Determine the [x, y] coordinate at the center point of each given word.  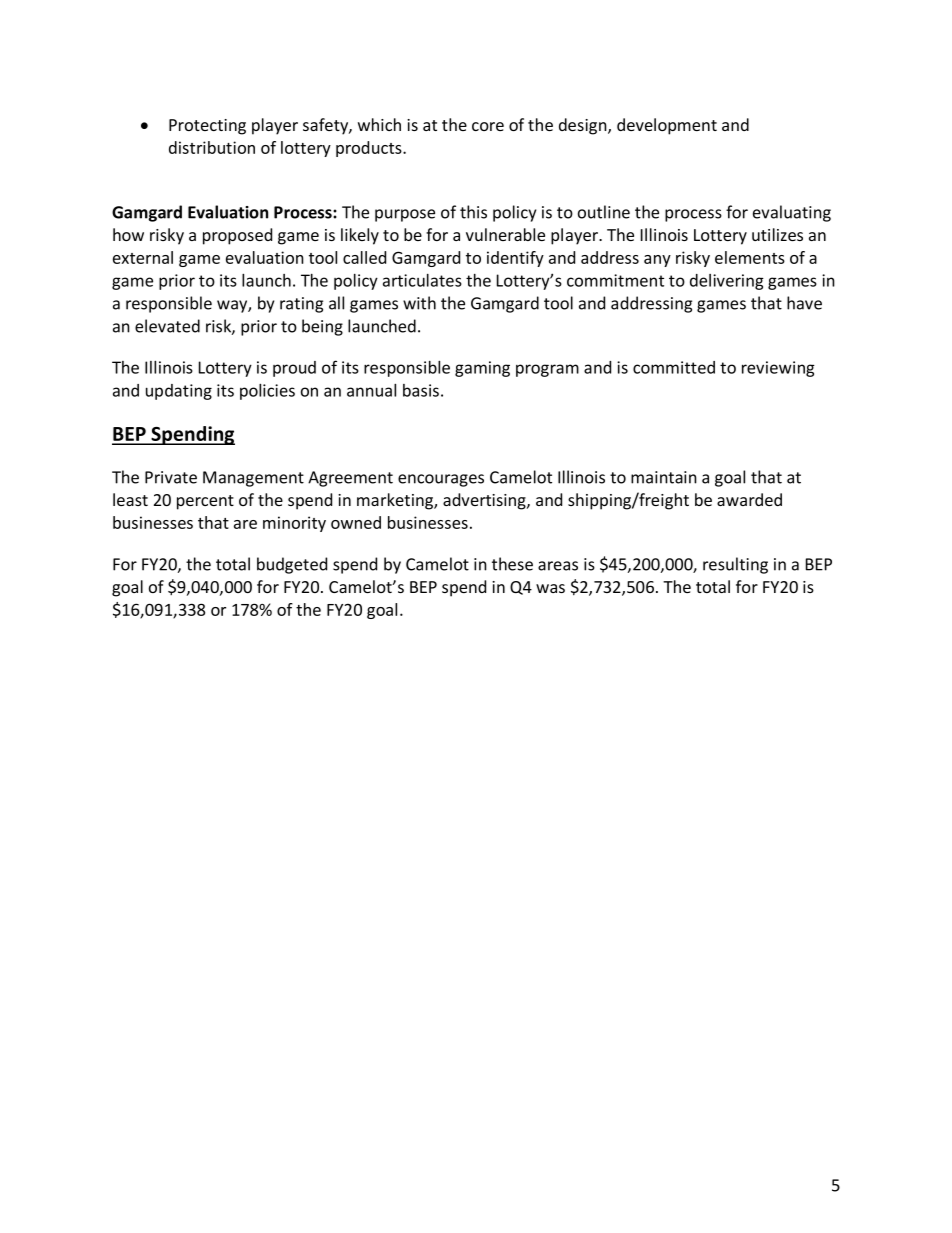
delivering [727, 282]
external [143, 257]
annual [371, 390]
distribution [212, 147]
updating [179, 392]
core [488, 126]
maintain [664, 477]
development [667, 126]
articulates [422, 280]
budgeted [292, 565]
